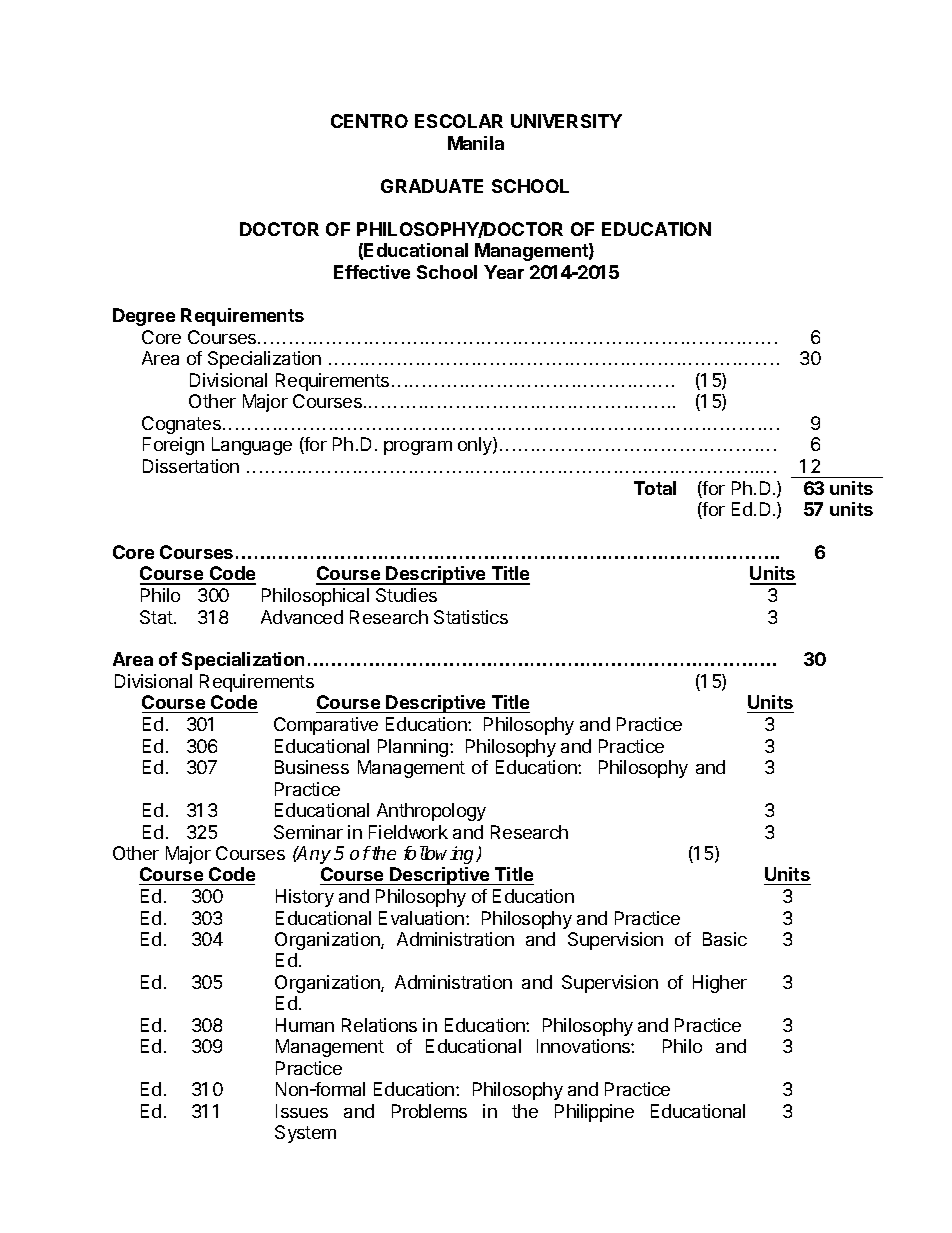 This screenshot has width=952, height=1233. What do you see at coordinates (725, 939) in the screenshot?
I see `Basic` at bounding box center [725, 939].
